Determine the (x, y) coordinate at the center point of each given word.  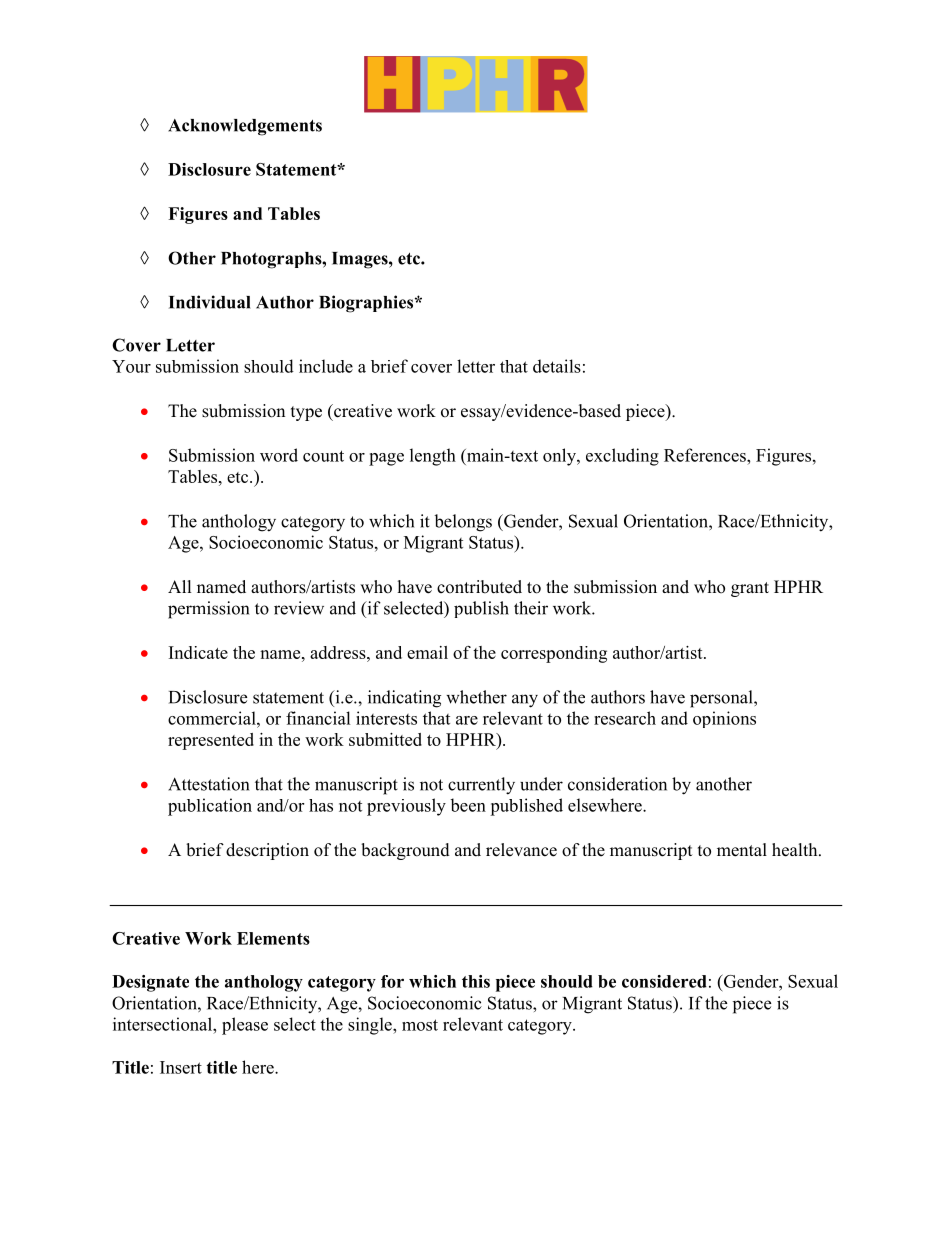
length (433, 457)
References (706, 455)
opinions (724, 719)
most (420, 1025)
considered (664, 981)
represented (211, 741)
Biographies (367, 304)
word (279, 455)
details (557, 366)
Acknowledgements (245, 127)
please (245, 1026)
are (467, 720)
